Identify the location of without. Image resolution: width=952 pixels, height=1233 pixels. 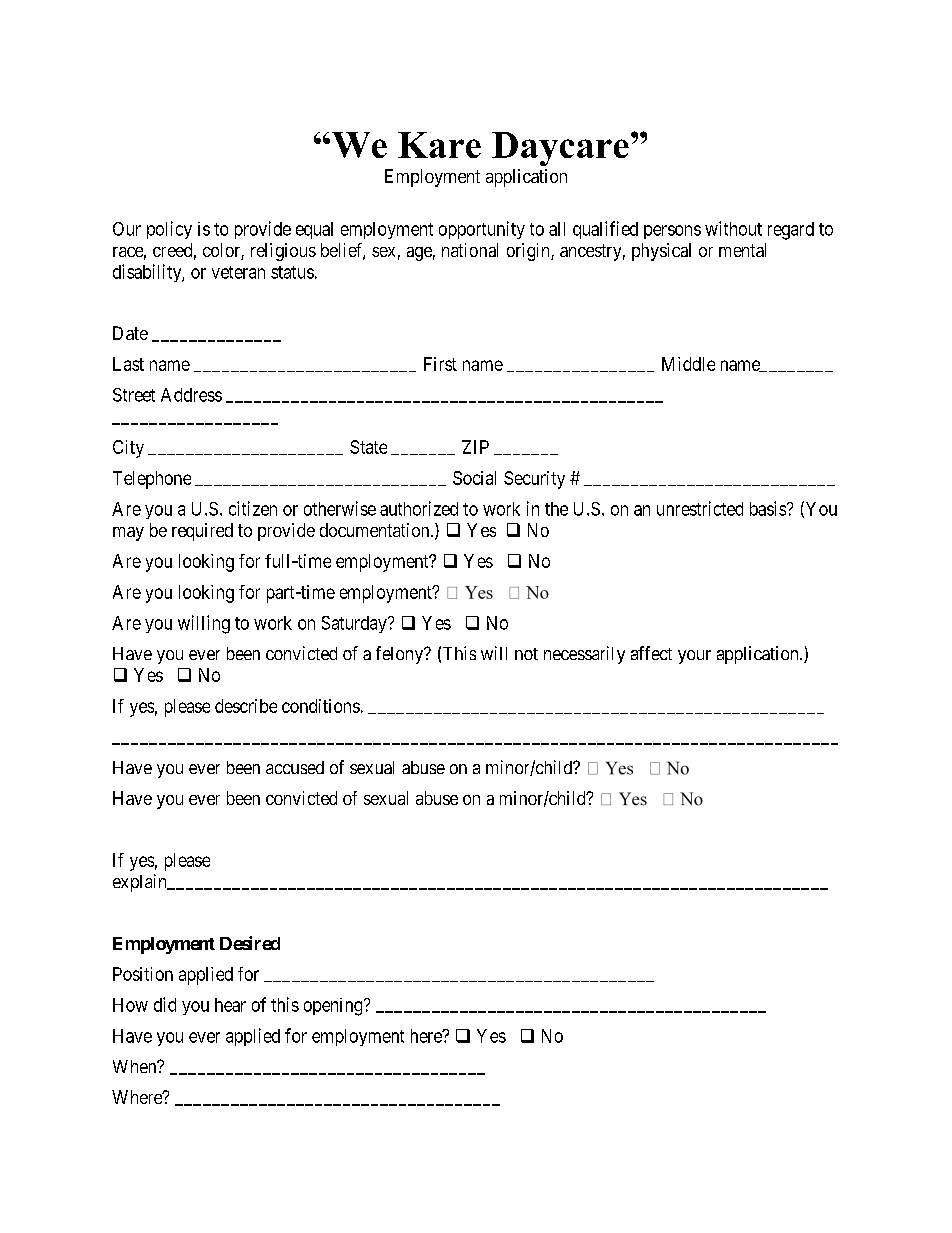
(733, 228).
